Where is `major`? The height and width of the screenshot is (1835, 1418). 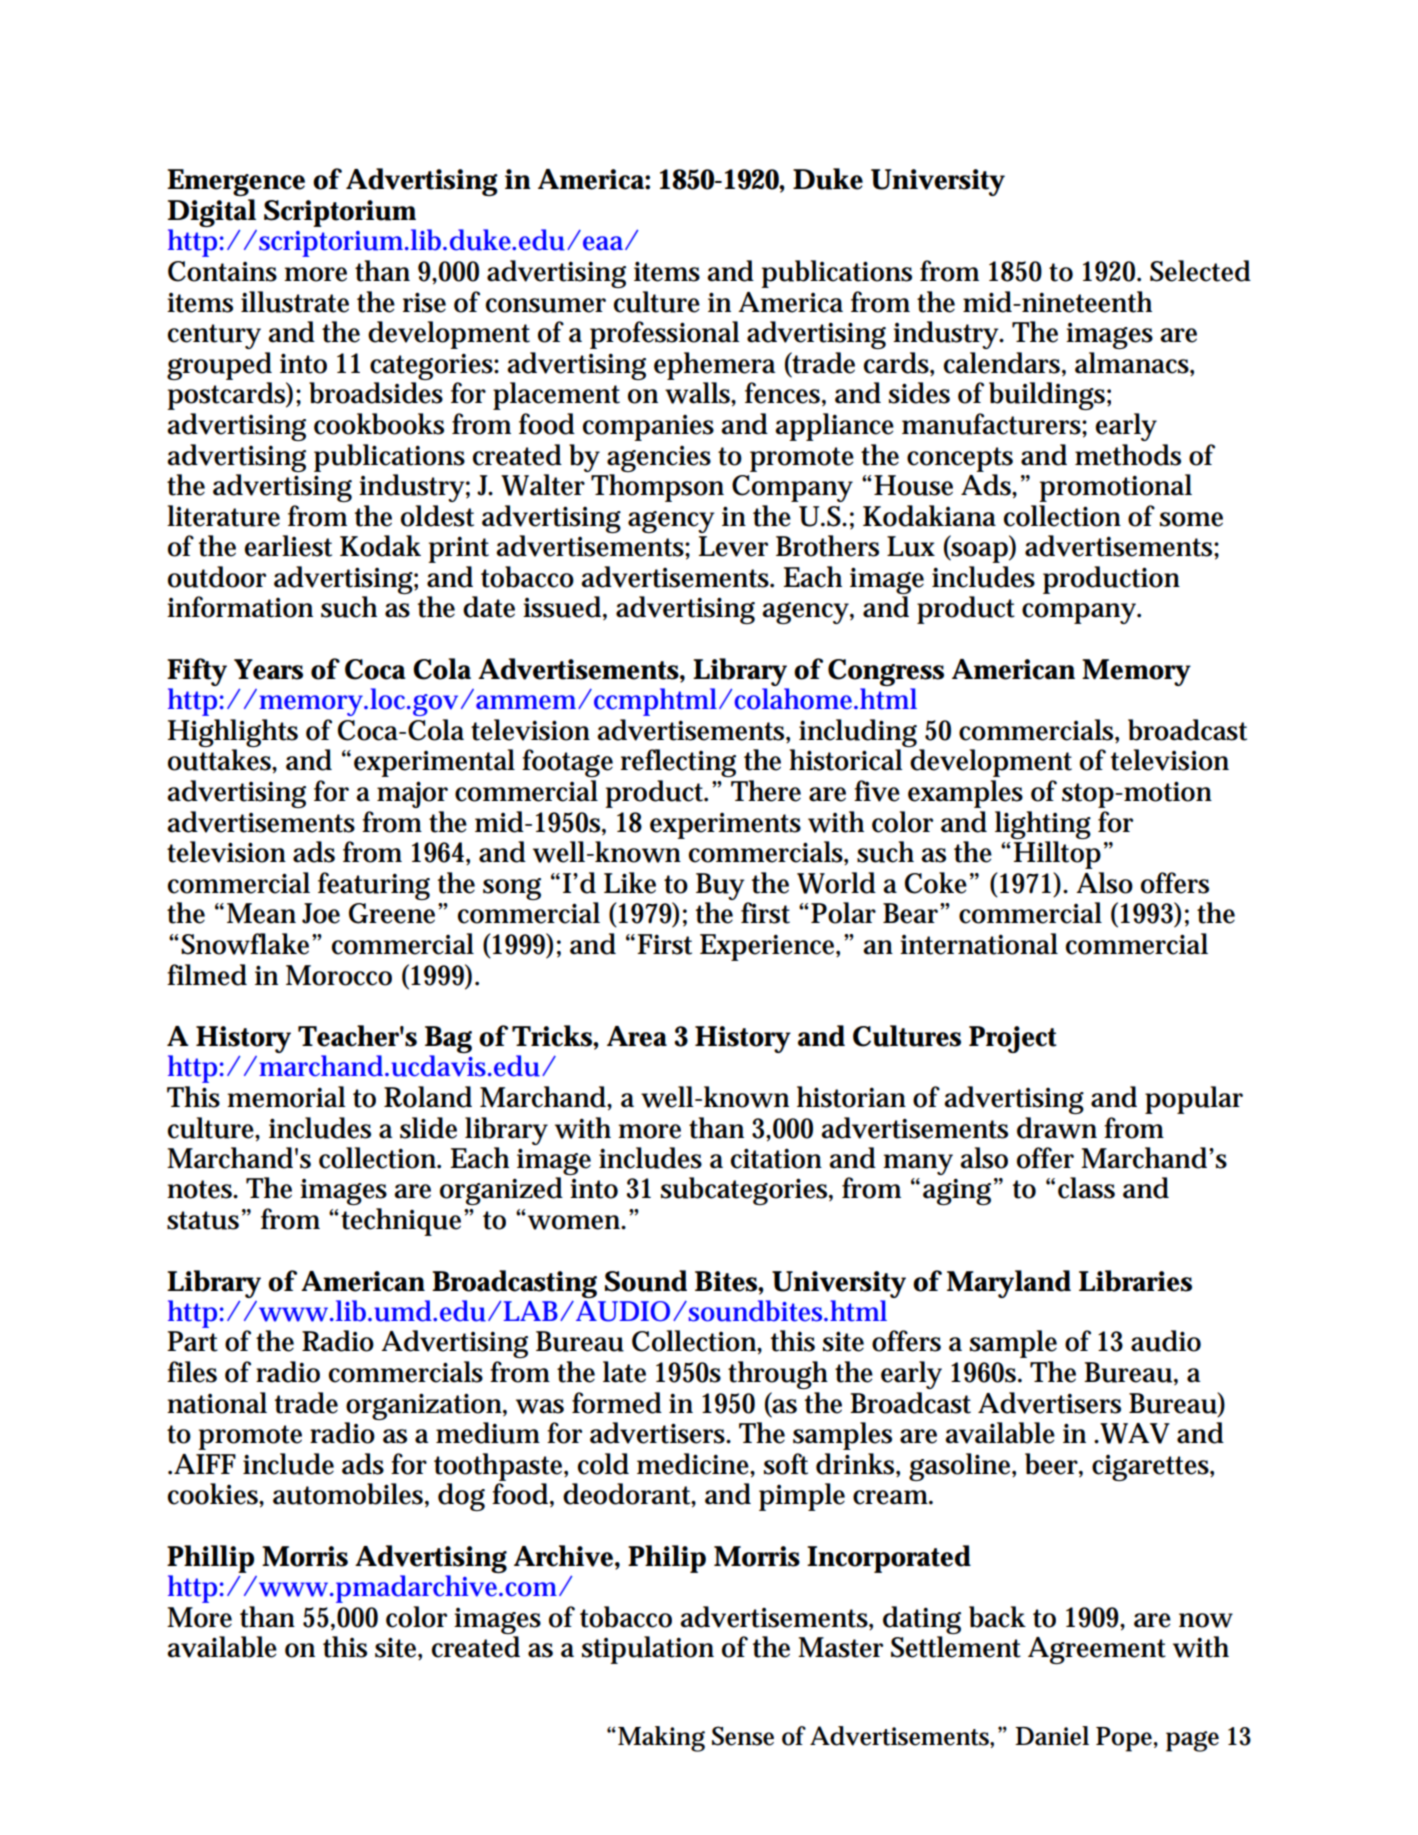
major is located at coordinates (412, 794).
